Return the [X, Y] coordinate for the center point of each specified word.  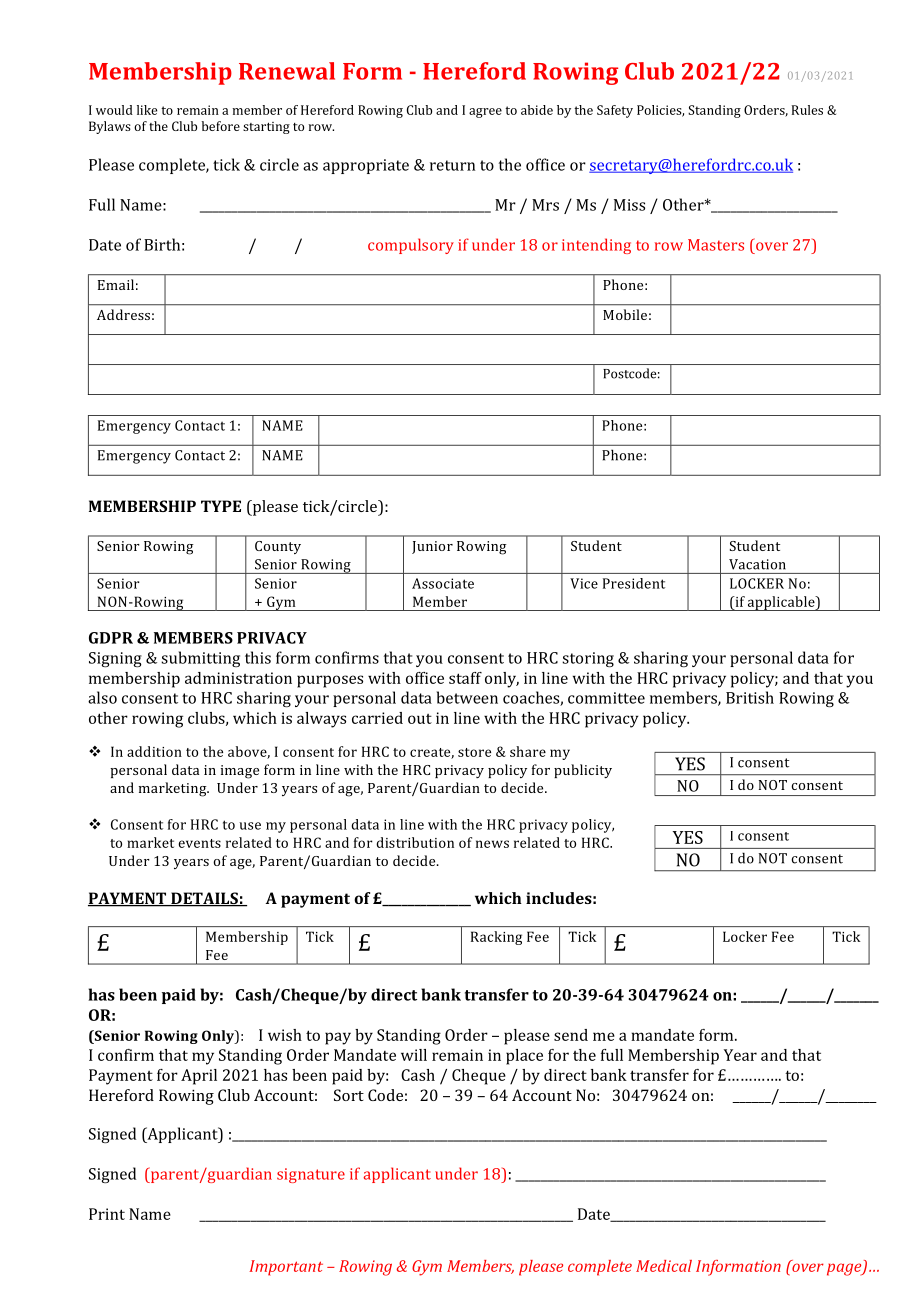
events [199, 843]
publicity [583, 771]
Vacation [757, 564]
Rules [807, 110]
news [492, 844]
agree [485, 113]
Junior [432, 547]
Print [107, 1214]
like [147, 110]
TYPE [221, 506]
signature [311, 1175]
